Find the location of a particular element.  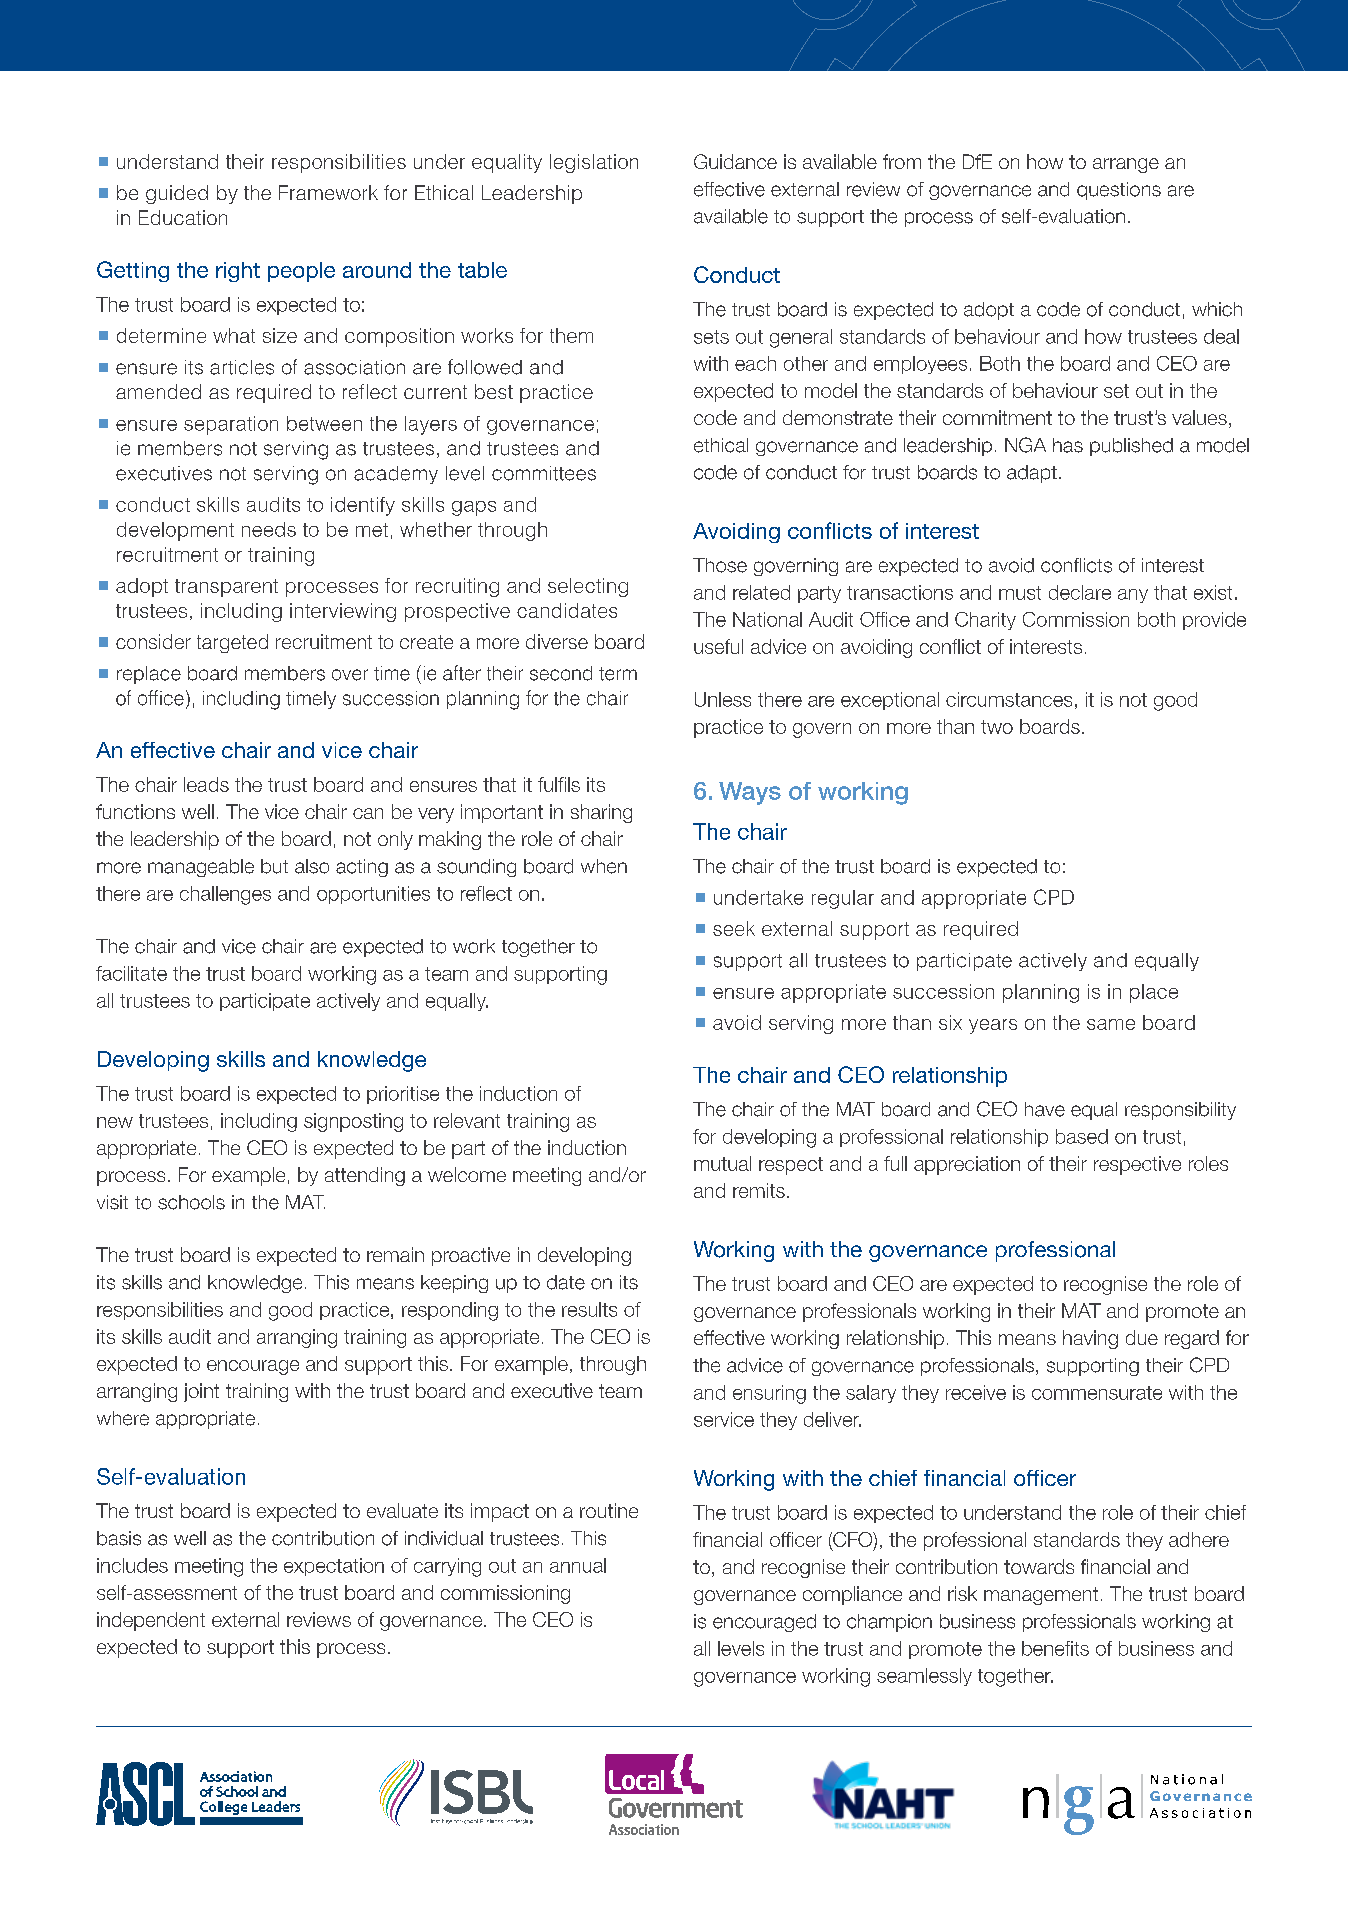

challenges is located at coordinates (225, 895).
